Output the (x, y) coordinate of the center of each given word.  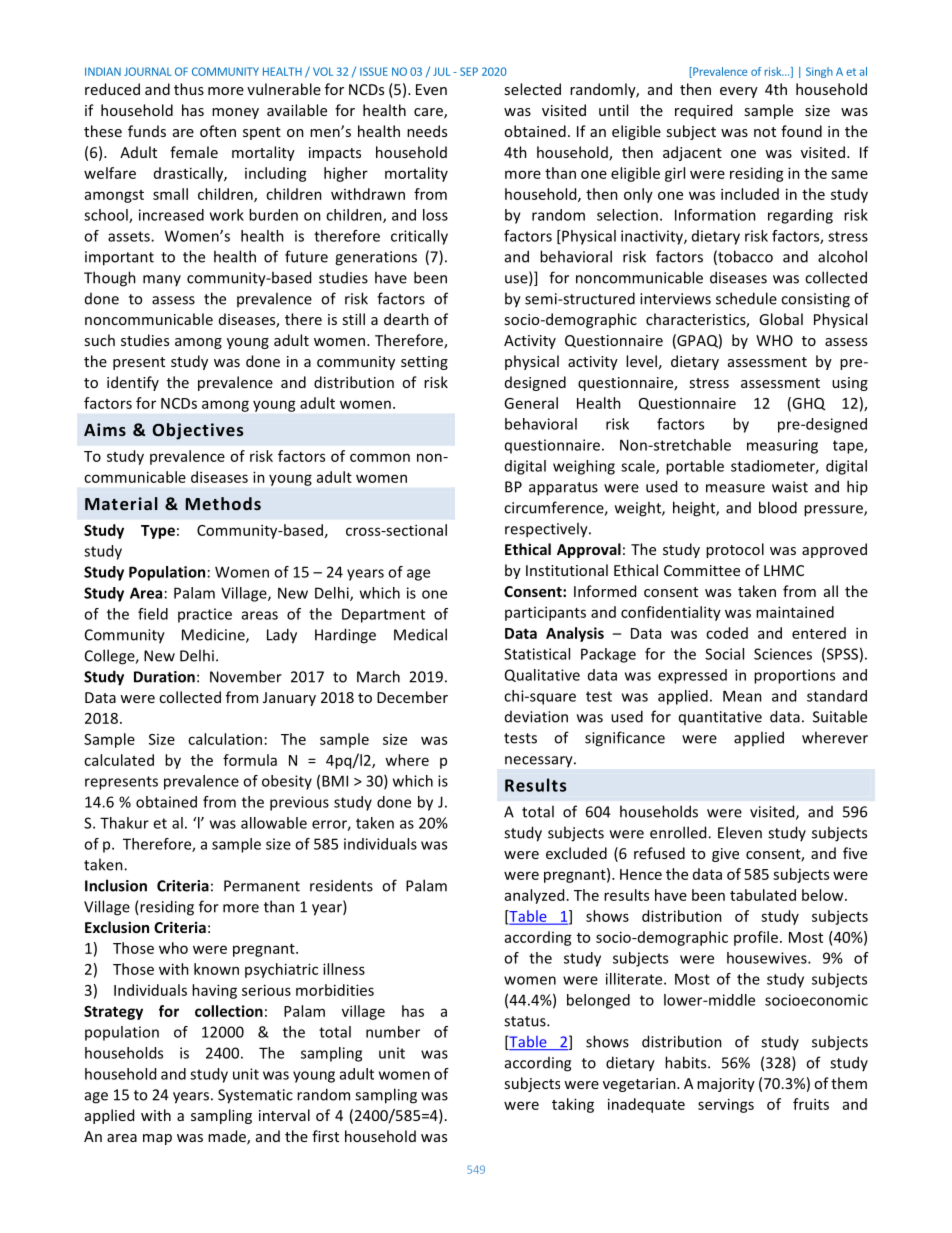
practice (205, 615)
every (739, 92)
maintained (795, 612)
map (157, 1139)
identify (133, 383)
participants (545, 613)
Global (781, 319)
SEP (469, 71)
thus (189, 89)
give (725, 855)
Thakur (124, 823)
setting (424, 363)
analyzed (534, 896)
